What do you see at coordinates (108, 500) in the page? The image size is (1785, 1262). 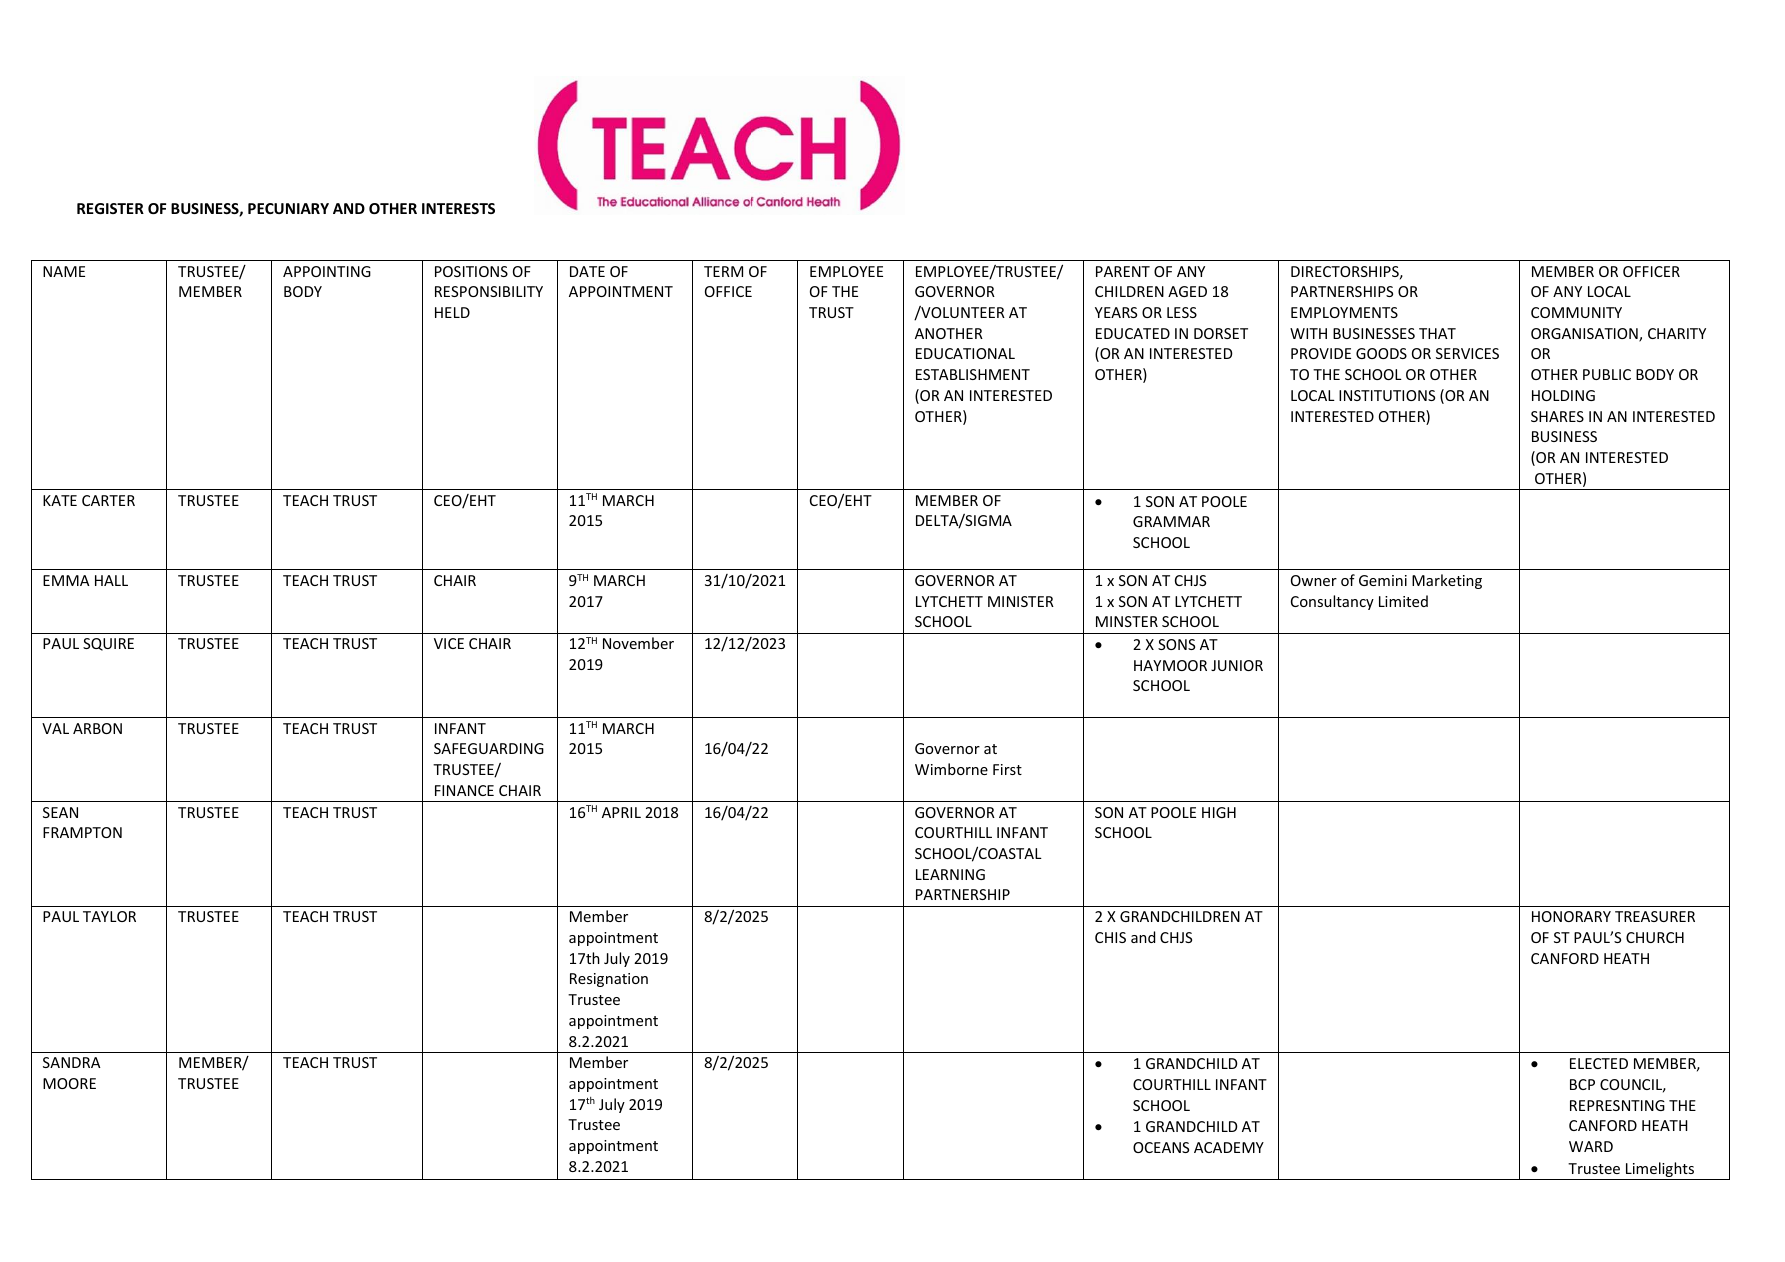 I see `CARTER` at bounding box center [108, 500].
